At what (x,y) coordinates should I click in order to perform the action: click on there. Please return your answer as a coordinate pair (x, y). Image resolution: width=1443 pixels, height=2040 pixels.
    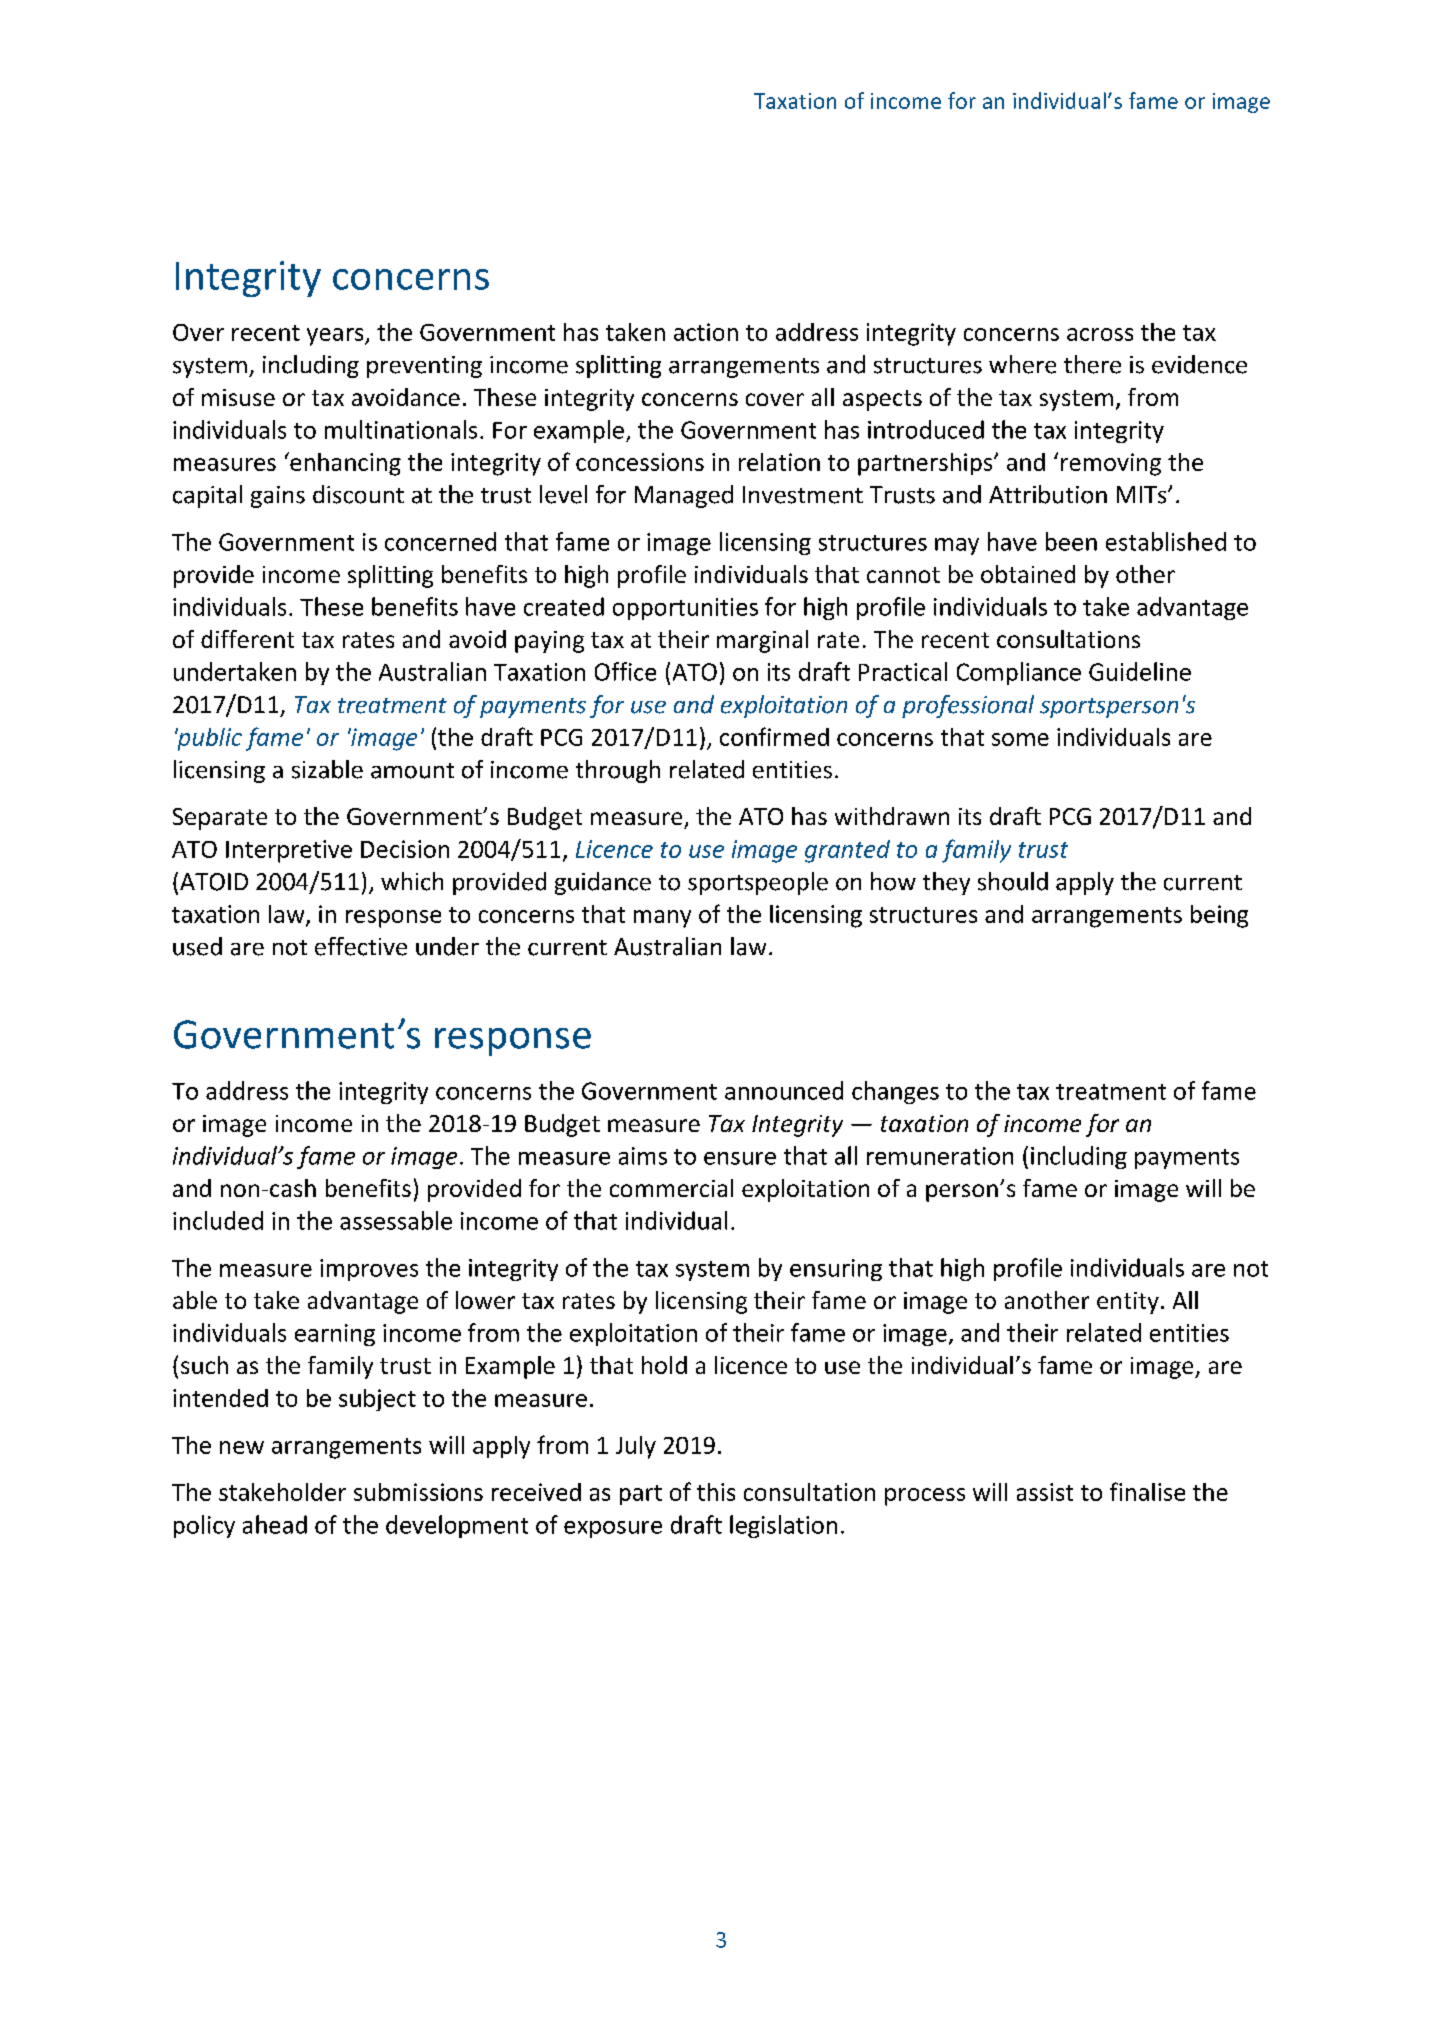
    Looking at the image, I should click on (1092, 364).
